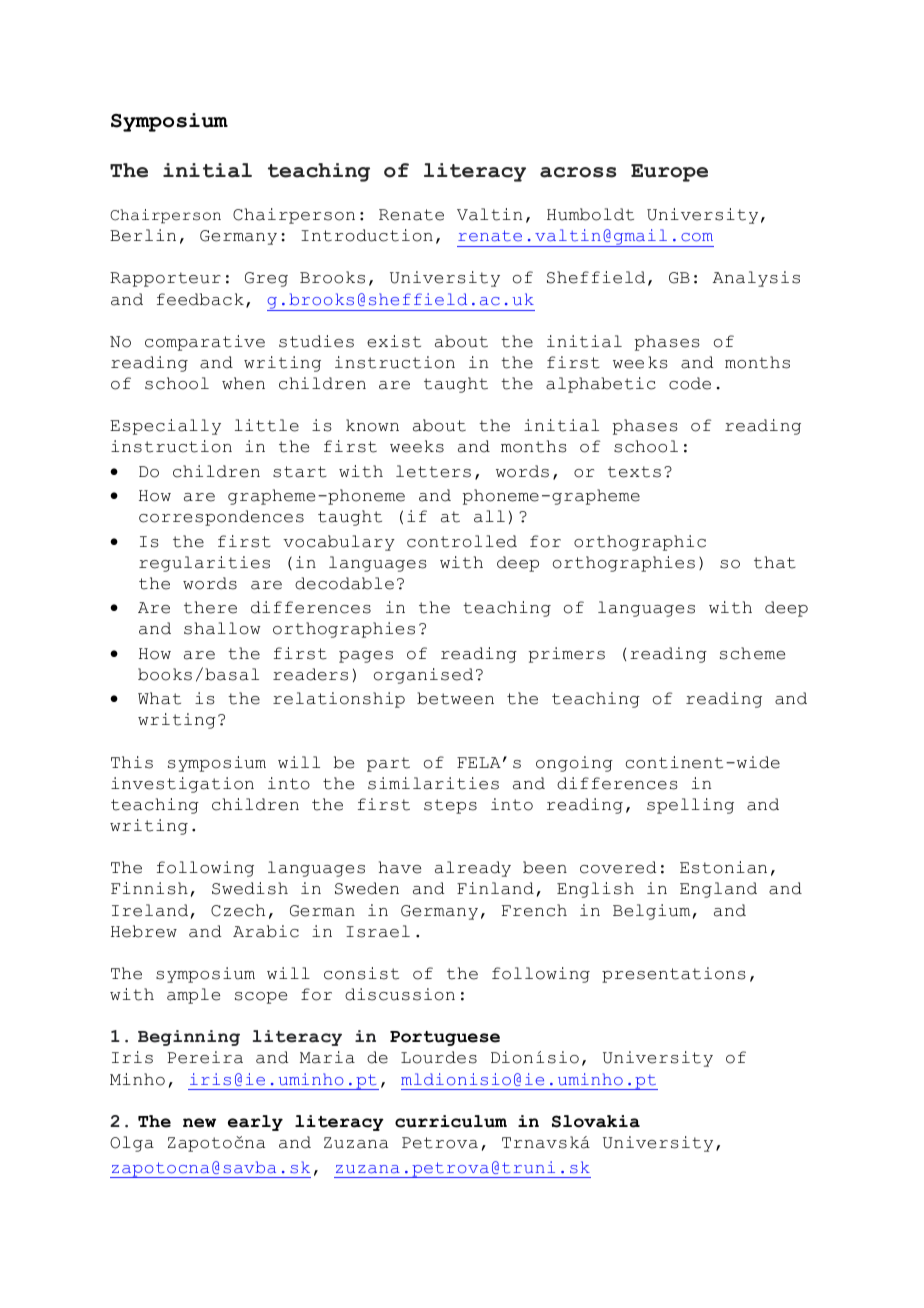 The width and height of the document is (924, 1308). I want to click on investigation, so click(182, 785).
